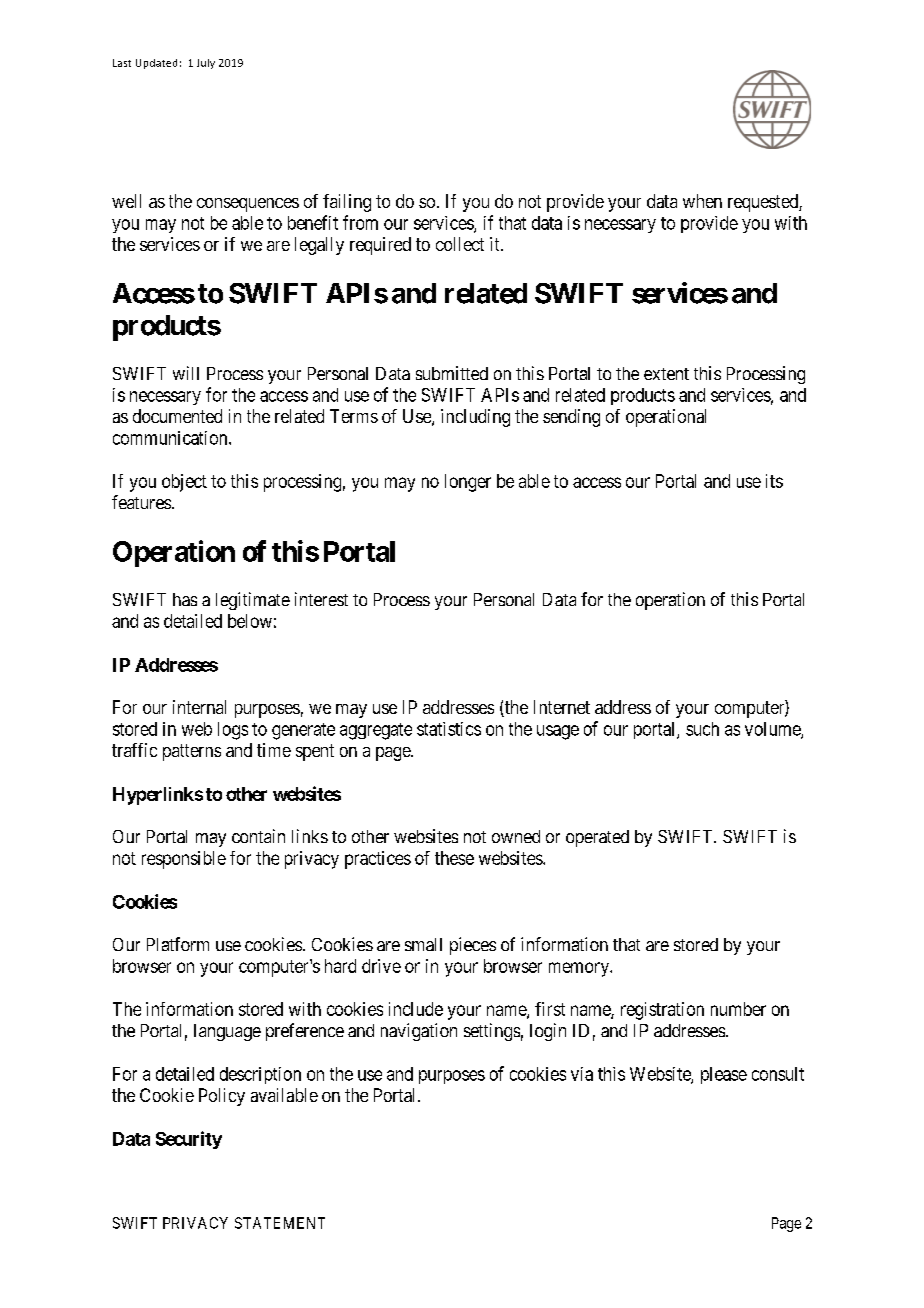 The image size is (924, 1308). Describe the element at coordinates (280, 1223) in the document. I see `STATEMENT` at that location.
